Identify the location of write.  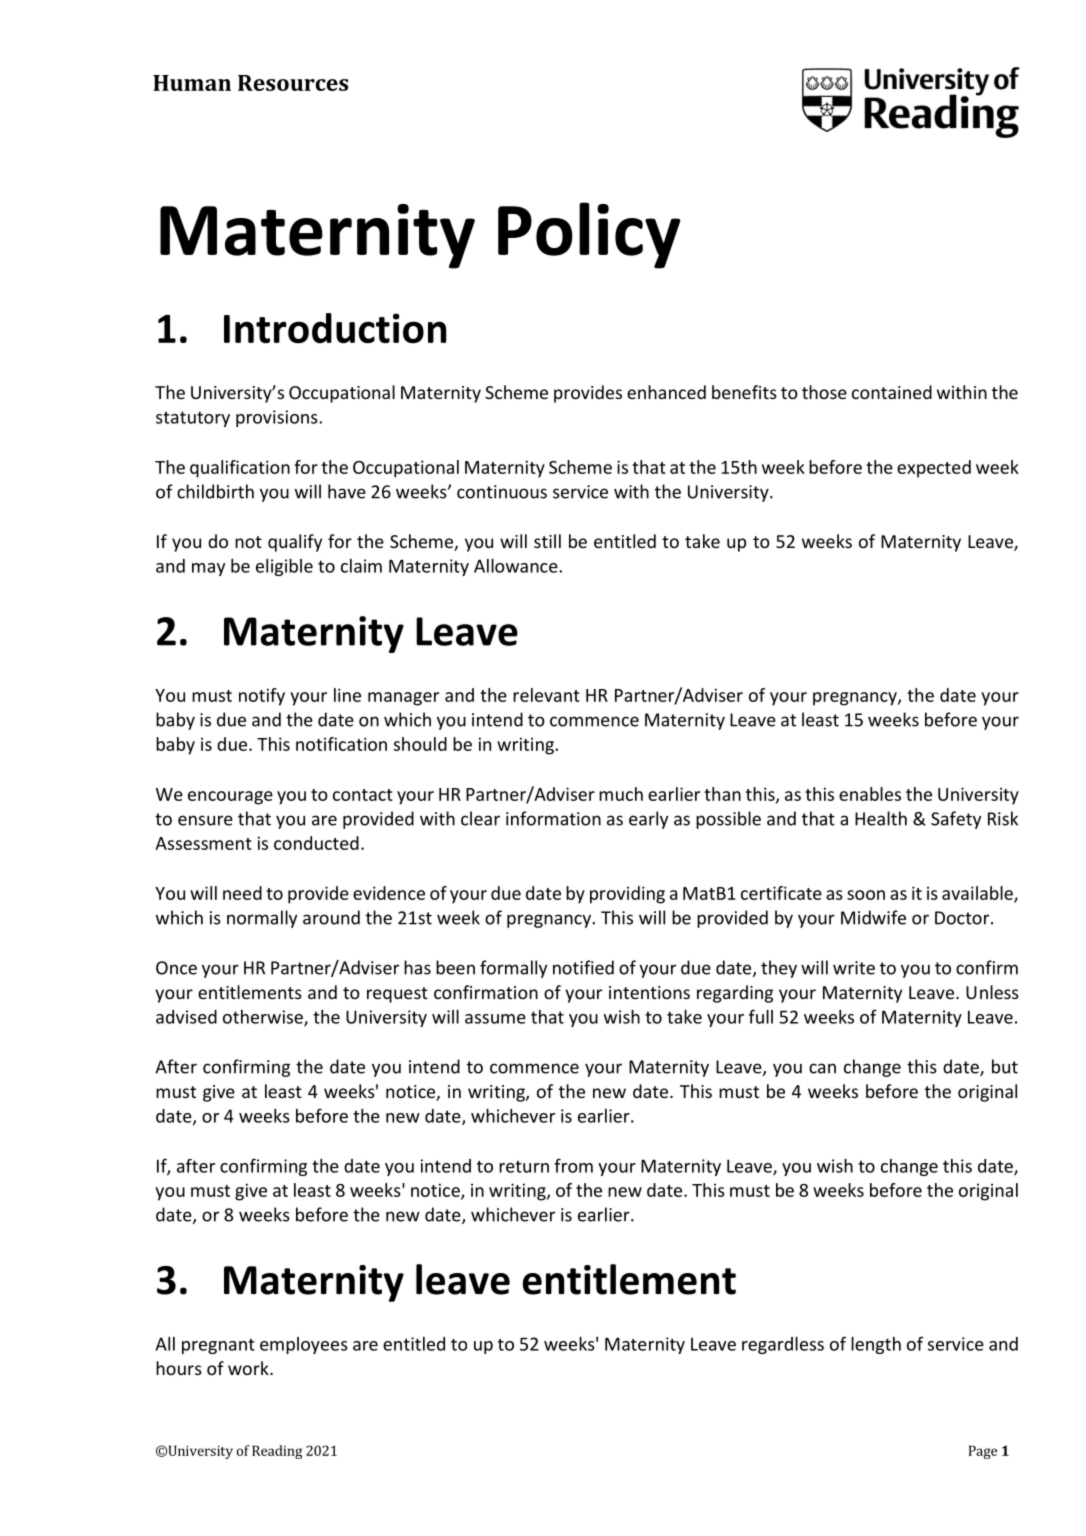
(854, 968).
